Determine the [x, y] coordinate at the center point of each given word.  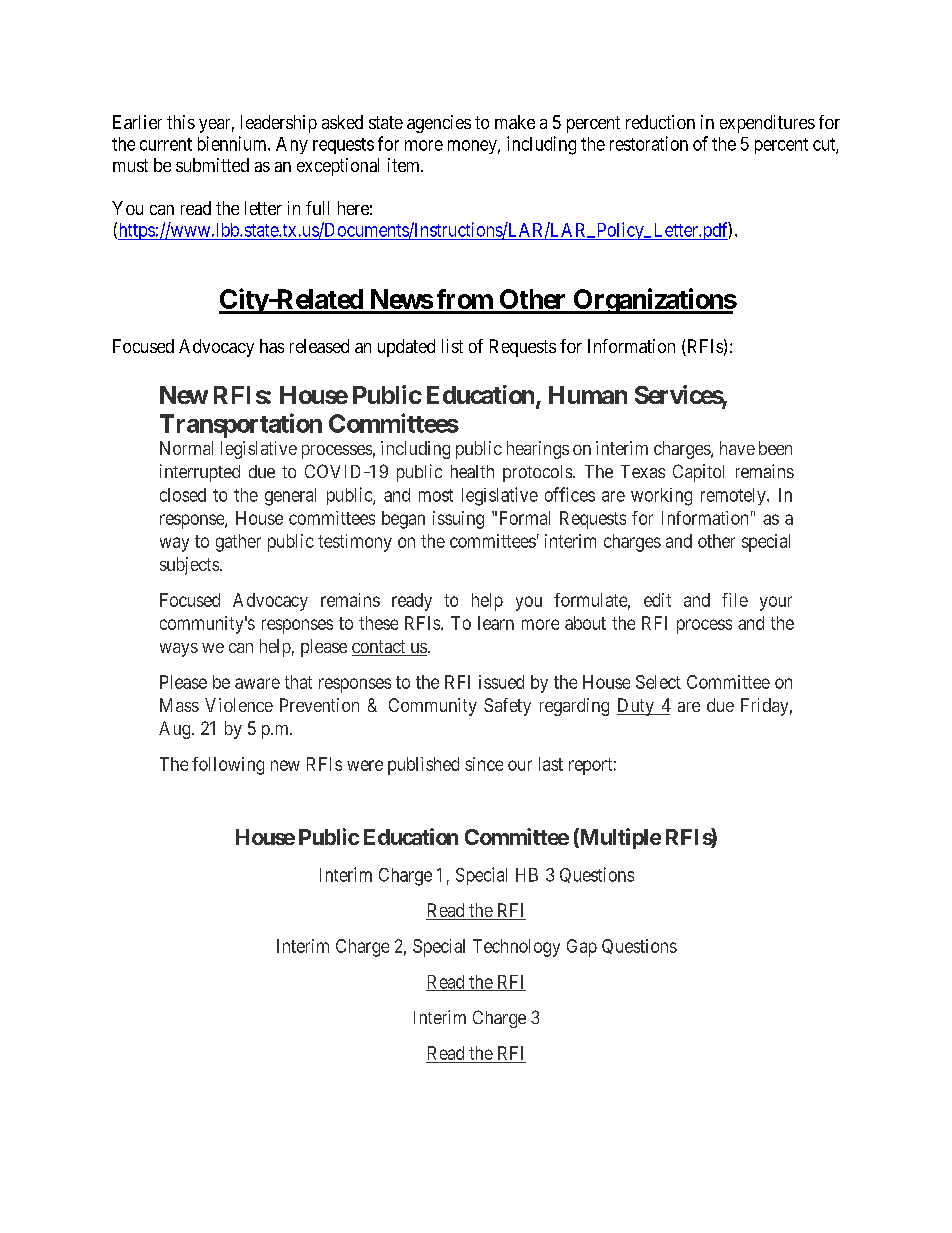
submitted [212, 165]
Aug [176, 730]
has [272, 346]
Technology [516, 948]
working [661, 497]
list [452, 346]
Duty [636, 707]
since [484, 764]
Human [588, 395]
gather [238, 543]
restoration [649, 143]
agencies [439, 124]
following [228, 766]
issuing [458, 520]
